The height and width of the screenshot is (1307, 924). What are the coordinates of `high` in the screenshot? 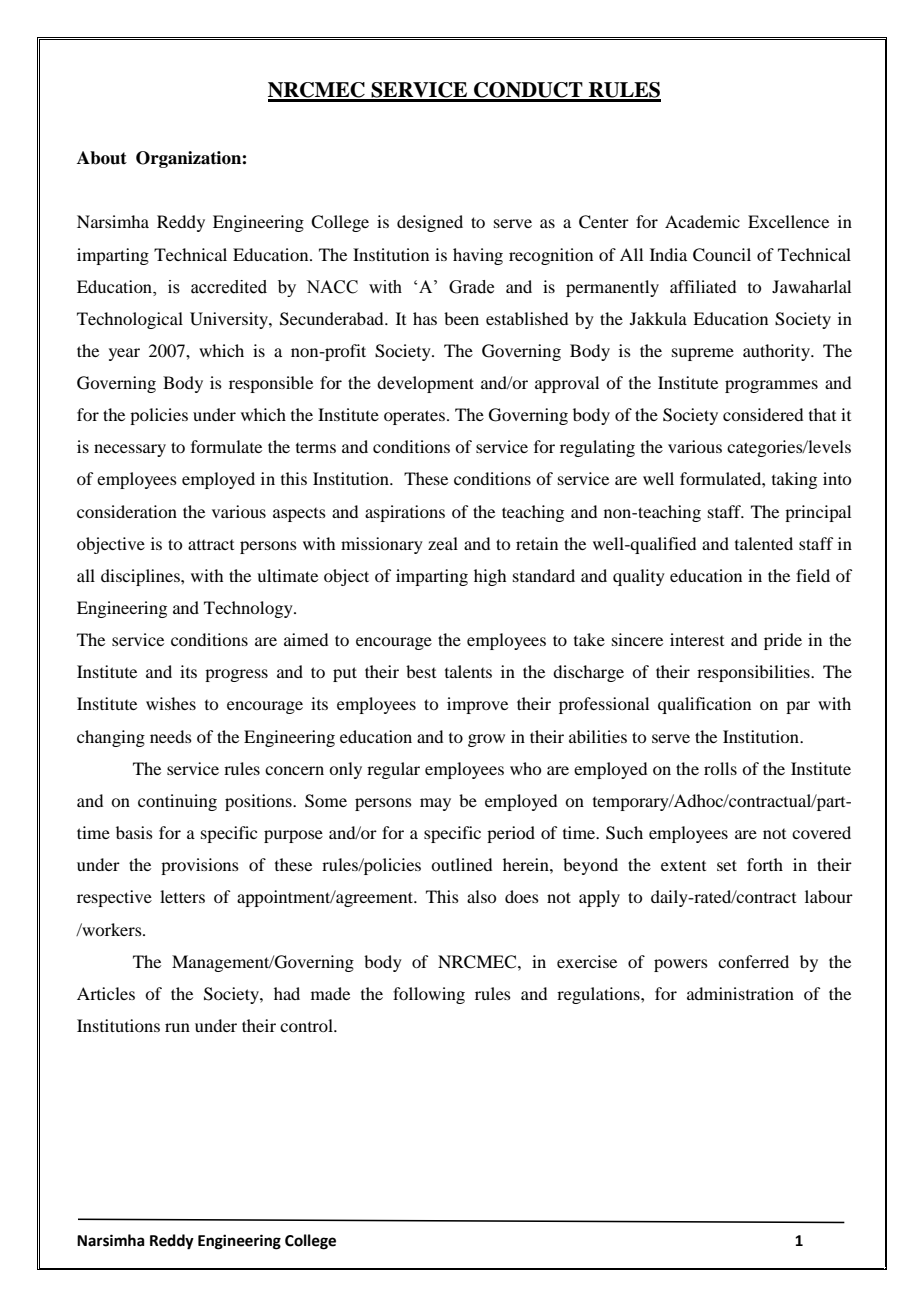 It's located at (490, 577).
